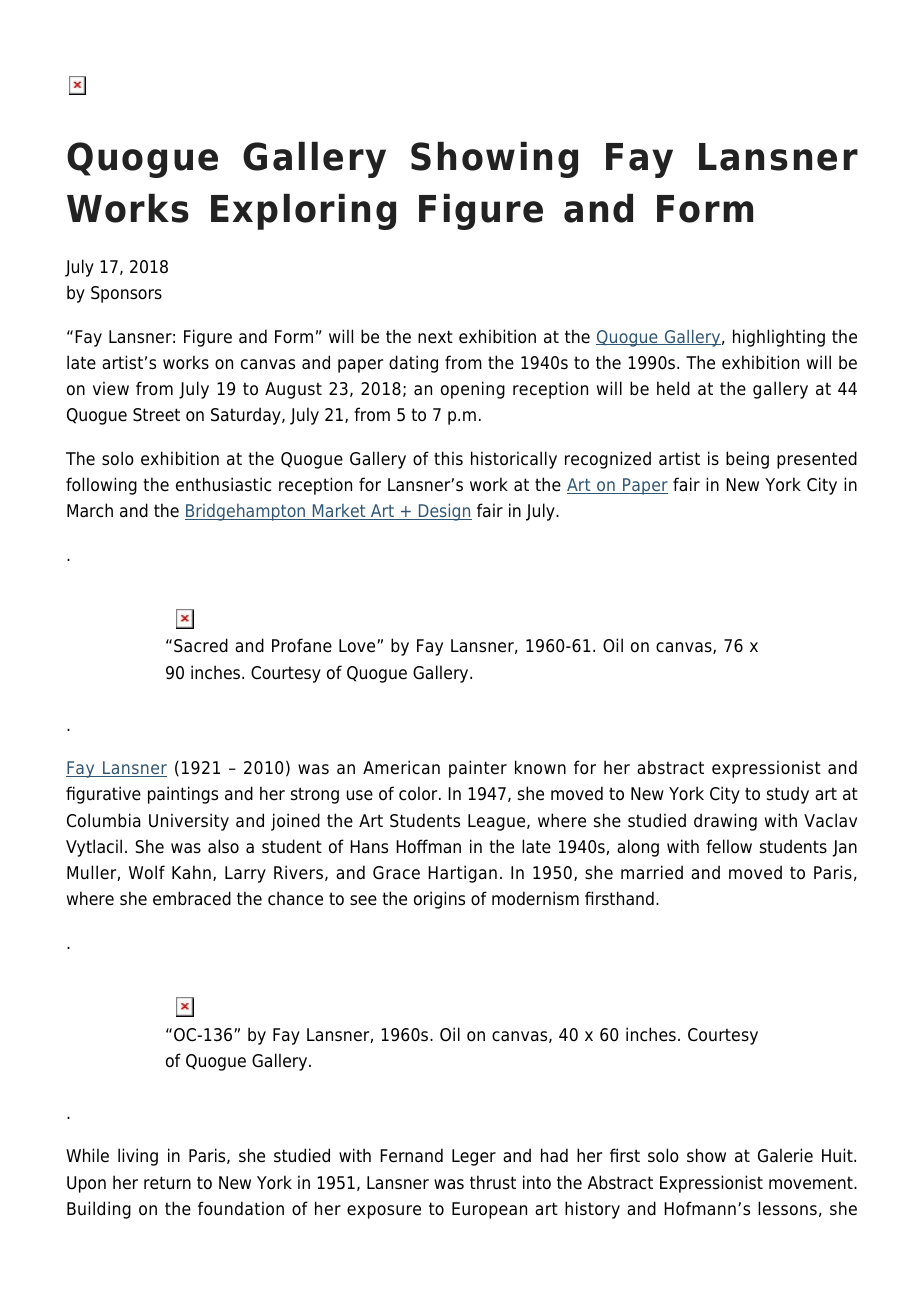 The width and height of the screenshot is (924, 1308). Describe the element at coordinates (779, 338) in the screenshot. I see `highlighting` at that location.
